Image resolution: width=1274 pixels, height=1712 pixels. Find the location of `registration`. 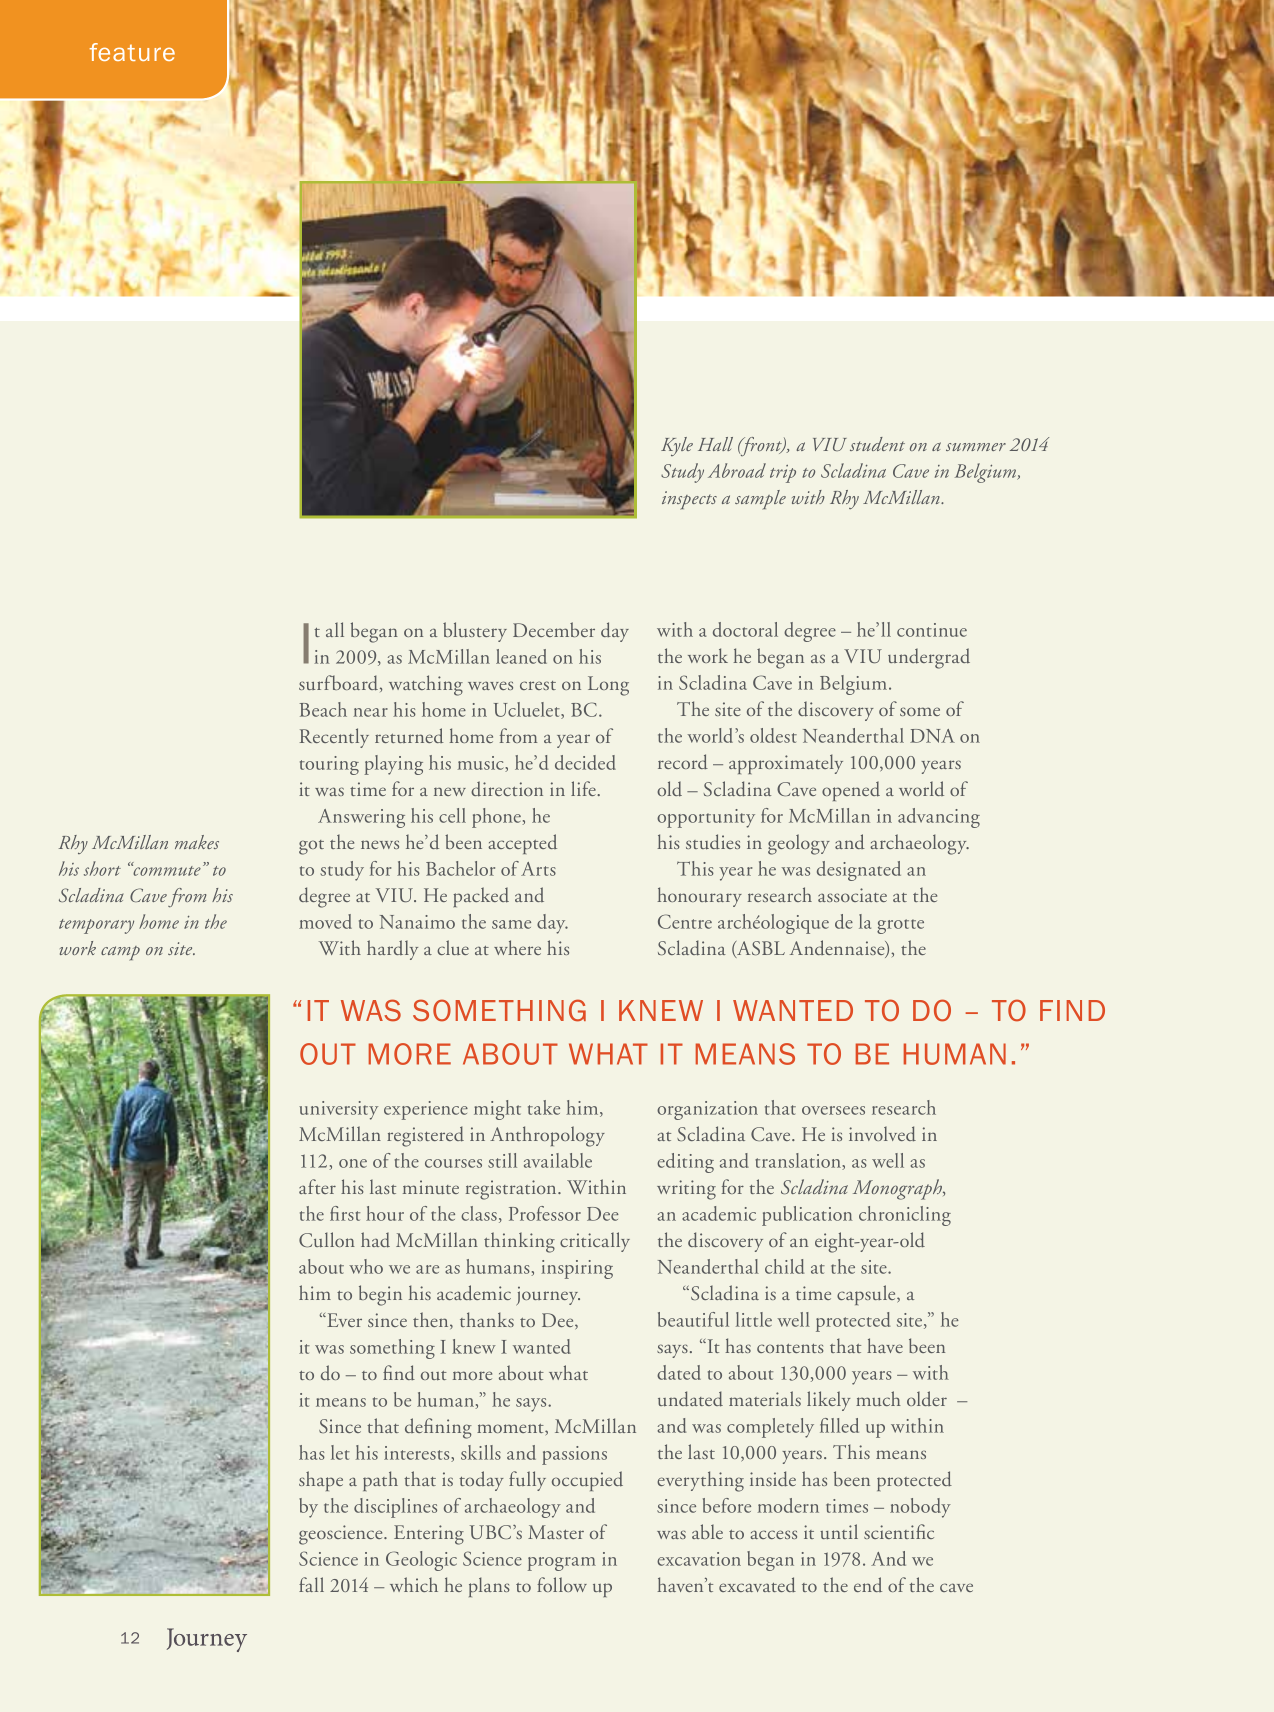

registration is located at coordinates (512, 1190).
